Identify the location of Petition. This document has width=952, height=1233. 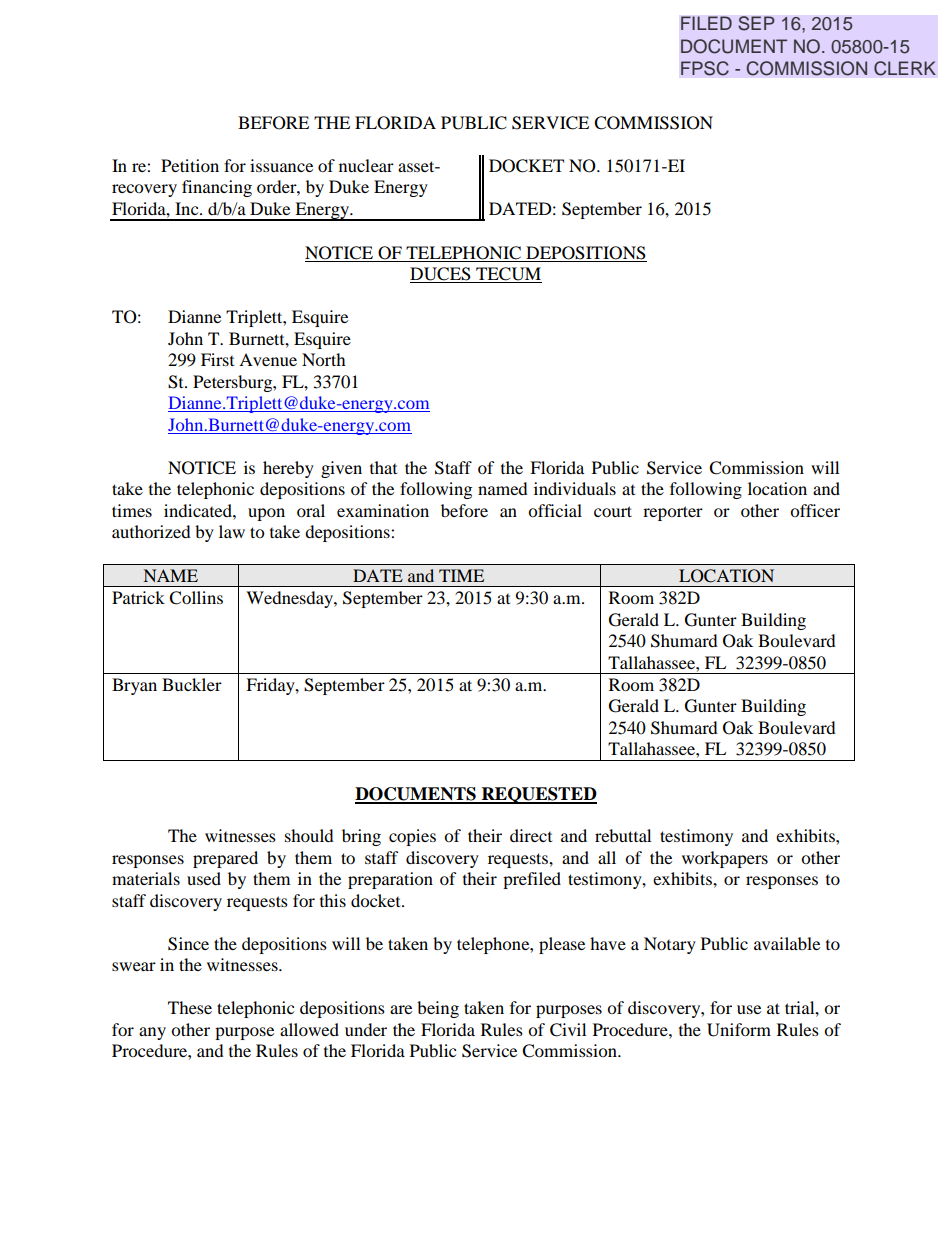
(190, 165).
